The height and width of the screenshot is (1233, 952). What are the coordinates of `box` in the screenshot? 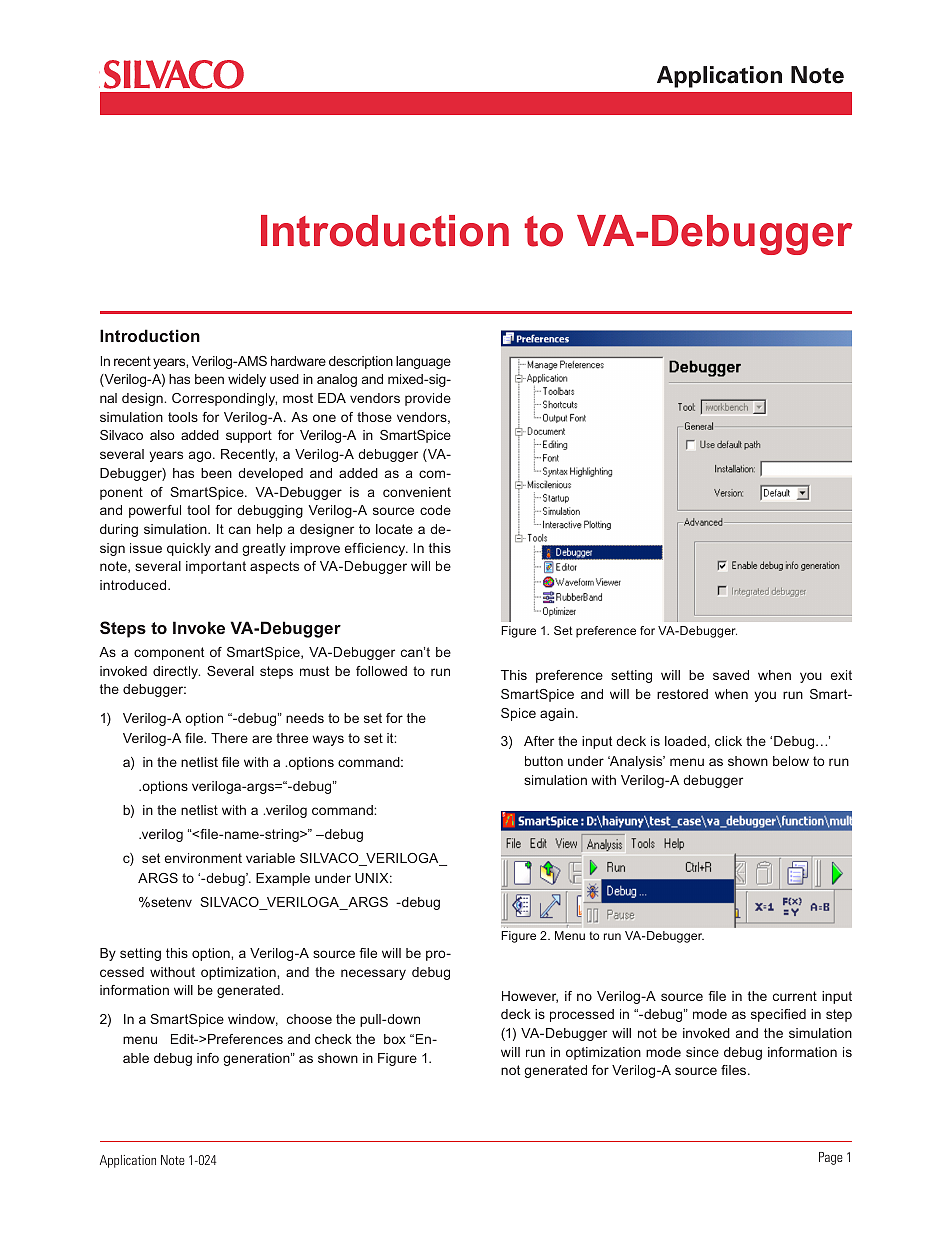 It's located at (395, 1039).
